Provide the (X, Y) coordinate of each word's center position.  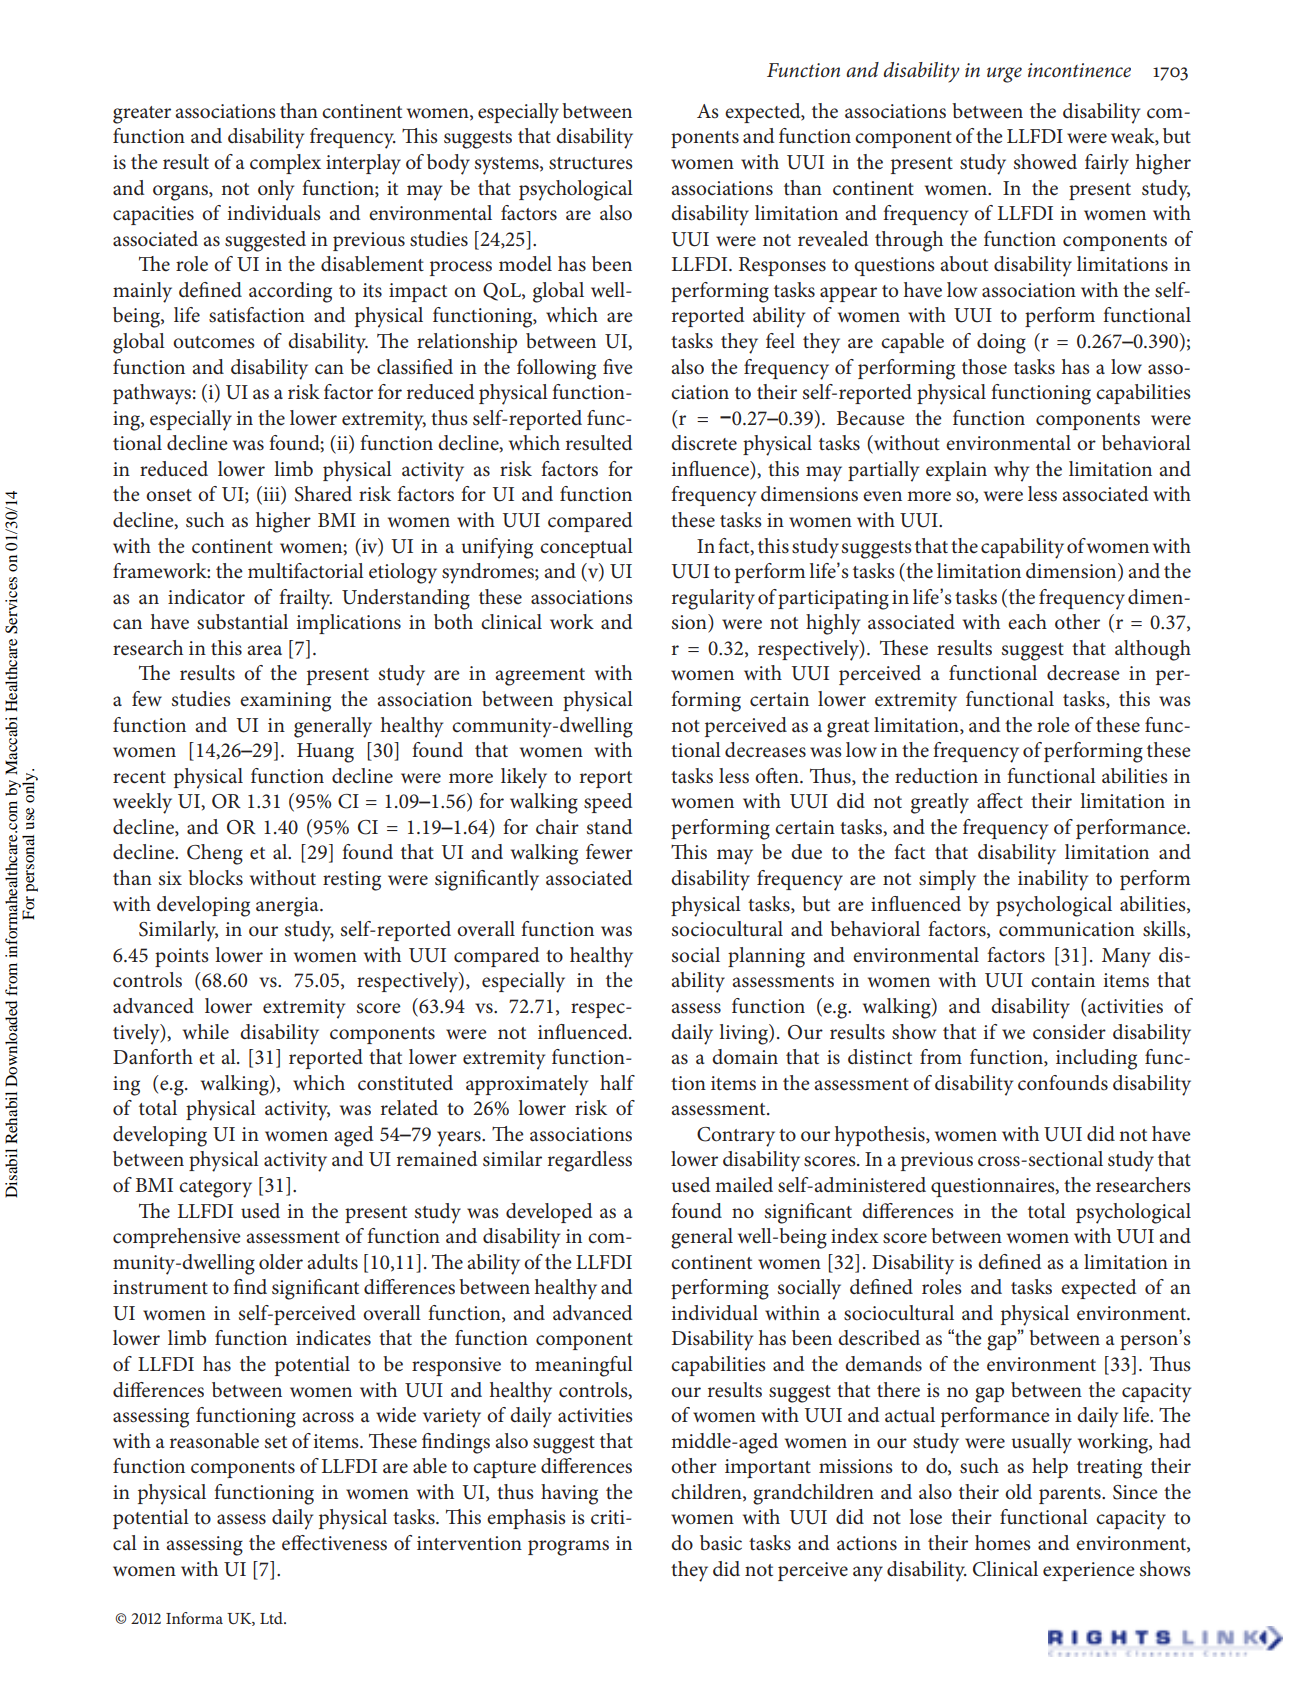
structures (591, 163)
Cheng (215, 854)
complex (285, 164)
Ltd (272, 1618)
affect (1000, 801)
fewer (609, 852)
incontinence (1079, 70)
